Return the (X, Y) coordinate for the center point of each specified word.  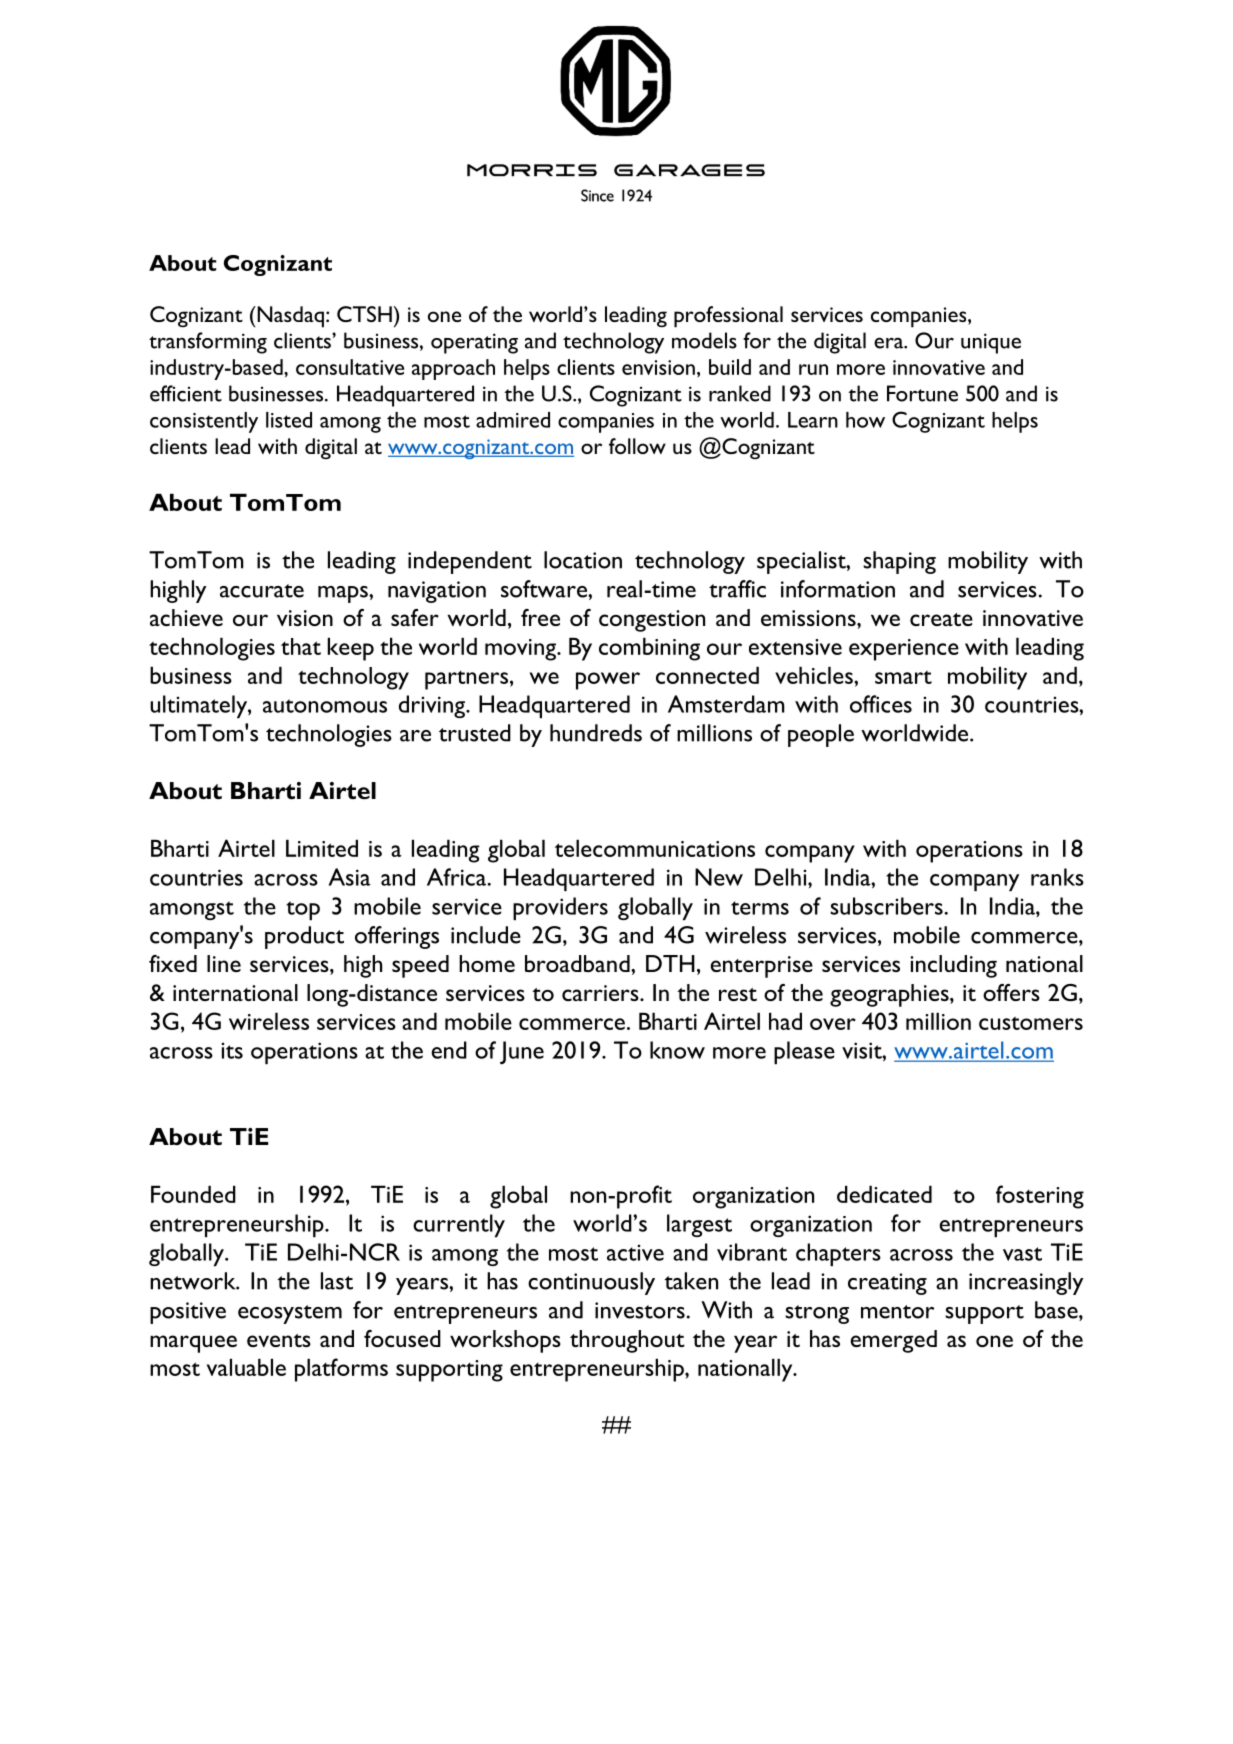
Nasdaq (289, 317)
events (279, 1340)
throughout (627, 1341)
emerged (893, 1341)
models (704, 340)
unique (991, 343)
